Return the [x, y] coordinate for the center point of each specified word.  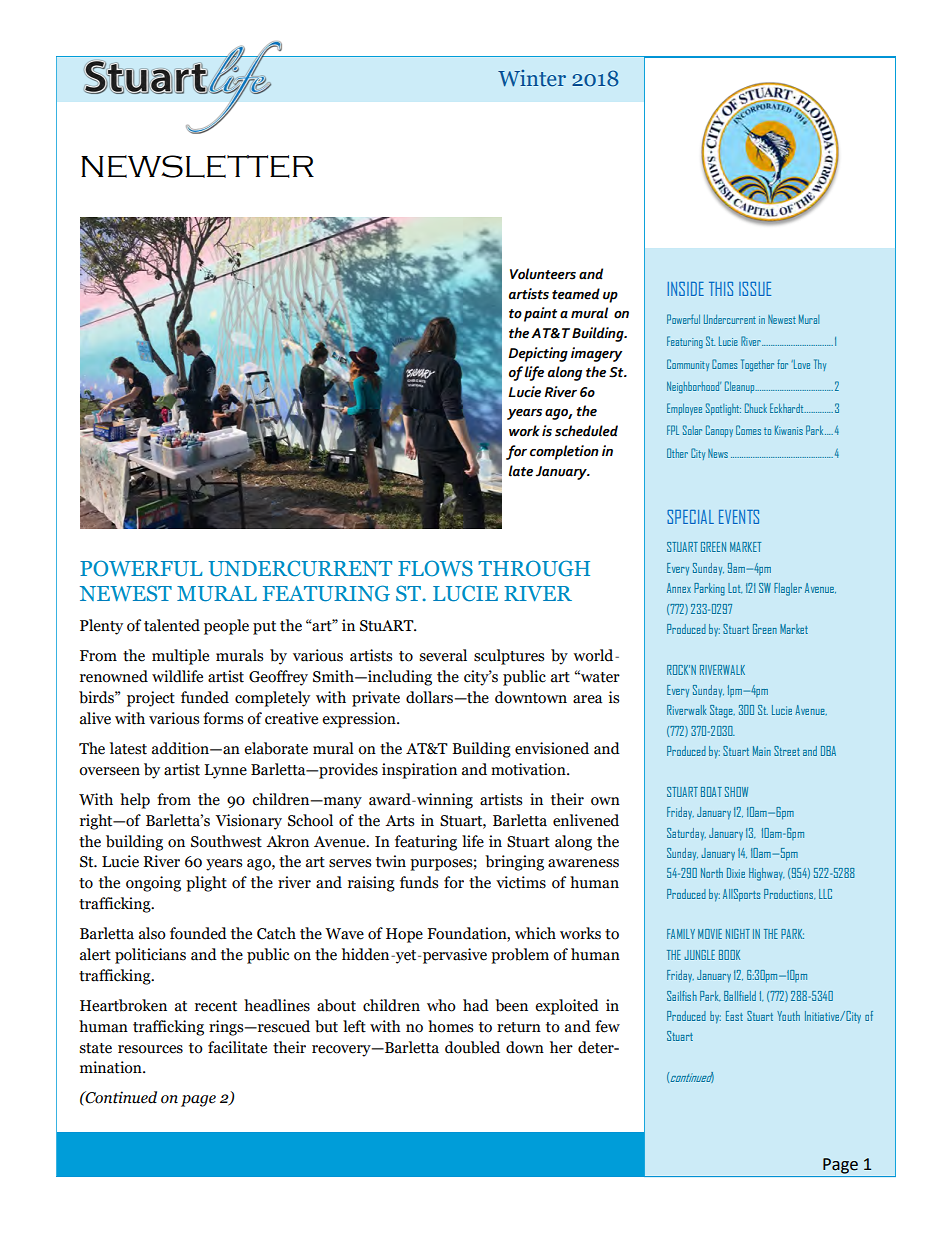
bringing [514, 863]
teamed [576, 294]
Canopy [719, 431]
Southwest [226, 841]
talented [172, 625]
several [443, 655]
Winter [532, 78]
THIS [721, 289]
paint [540, 314]
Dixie [736, 873]
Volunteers [543, 274]
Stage [722, 711]
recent [216, 1006]
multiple [180, 657]
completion [564, 452]
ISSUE [755, 289]
